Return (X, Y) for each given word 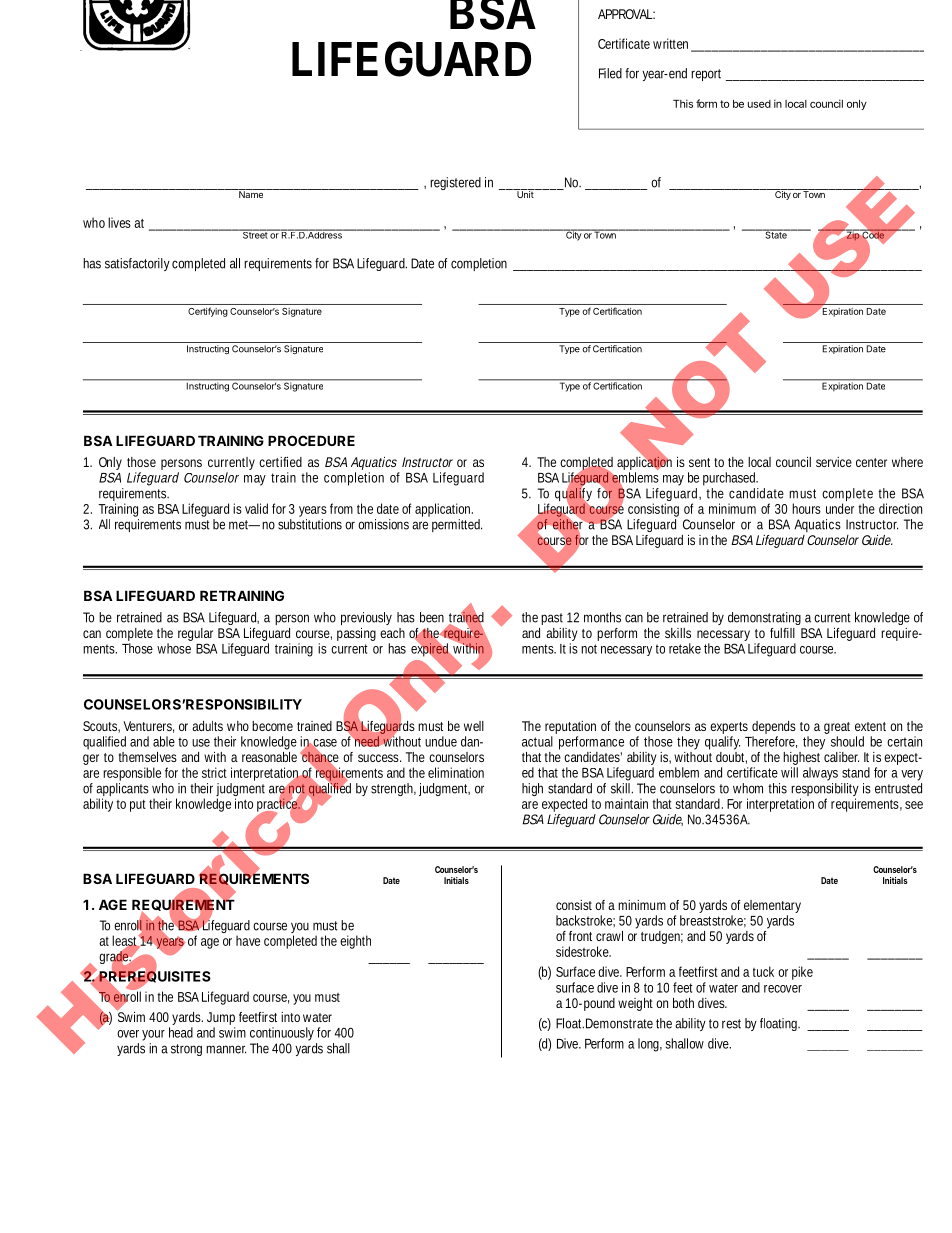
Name (251, 193)
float (772, 1023)
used (759, 104)
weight (635, 1004)
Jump (221, 1020)
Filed (610, 73)
